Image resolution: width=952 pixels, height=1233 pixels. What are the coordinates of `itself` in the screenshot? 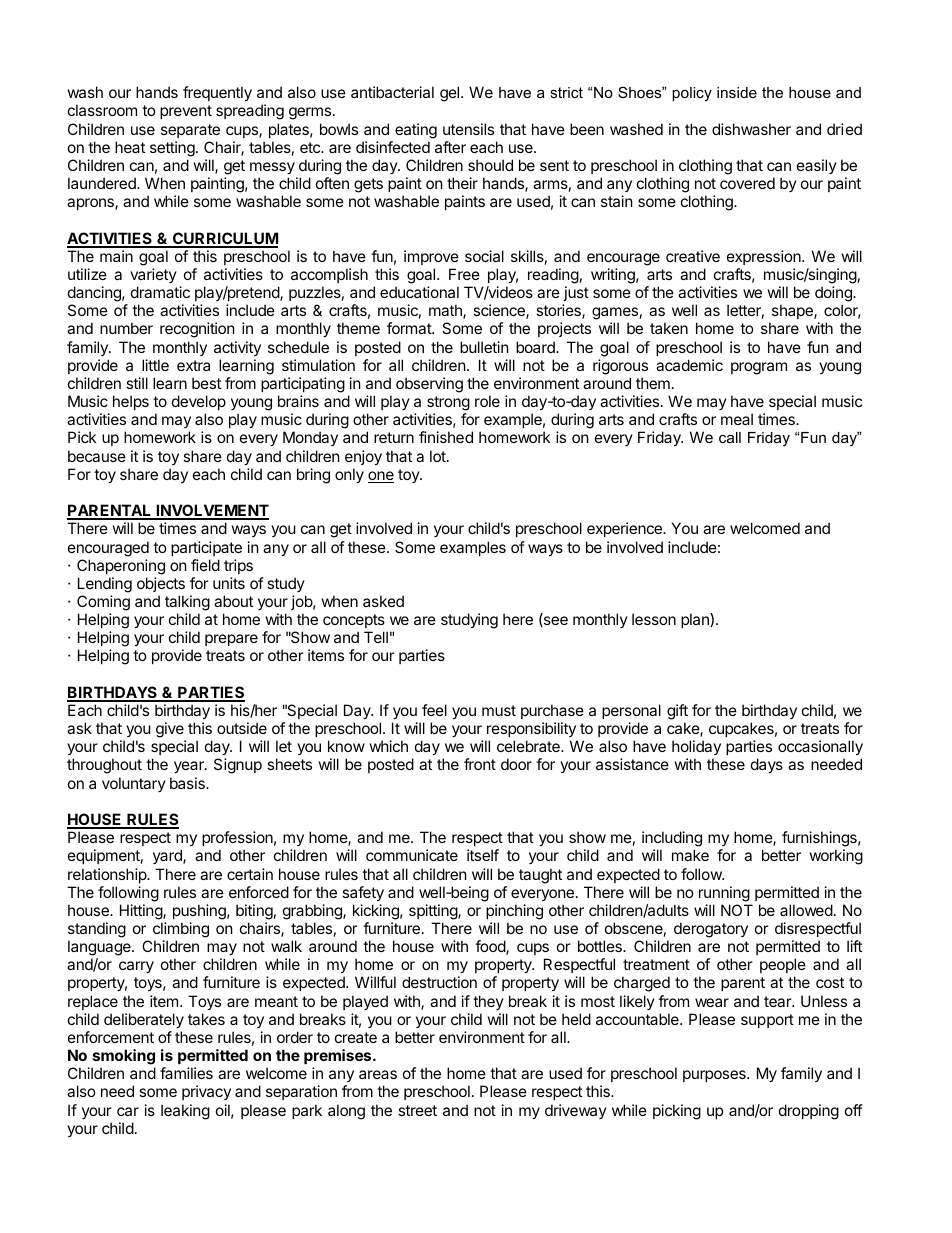 It's located at (483, 855).
